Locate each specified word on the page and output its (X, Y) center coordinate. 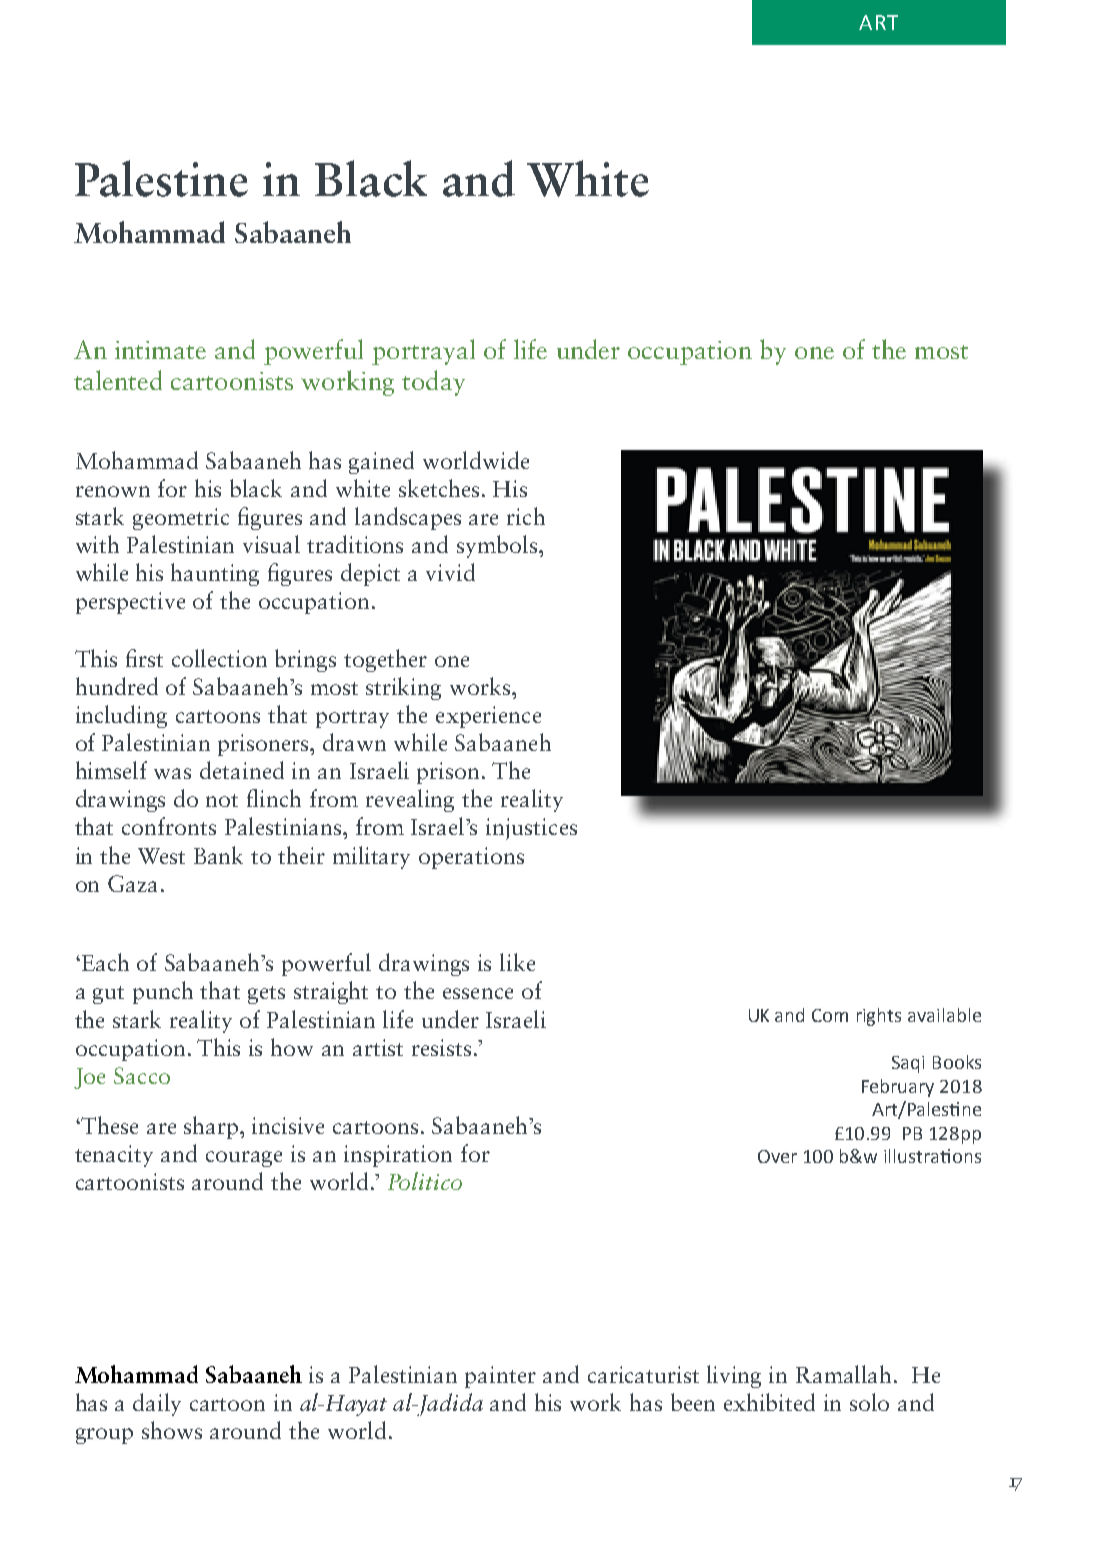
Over (777, 1156)
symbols (498, 546)
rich (526, 516)
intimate (160, 350)
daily (157, 1404)
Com (830, 1015)
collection (219, 658)
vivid (450, 572)
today (433, 383)
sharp (213, 1127)
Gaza (132, 883)
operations (471, 858)
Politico (425, 1181)
